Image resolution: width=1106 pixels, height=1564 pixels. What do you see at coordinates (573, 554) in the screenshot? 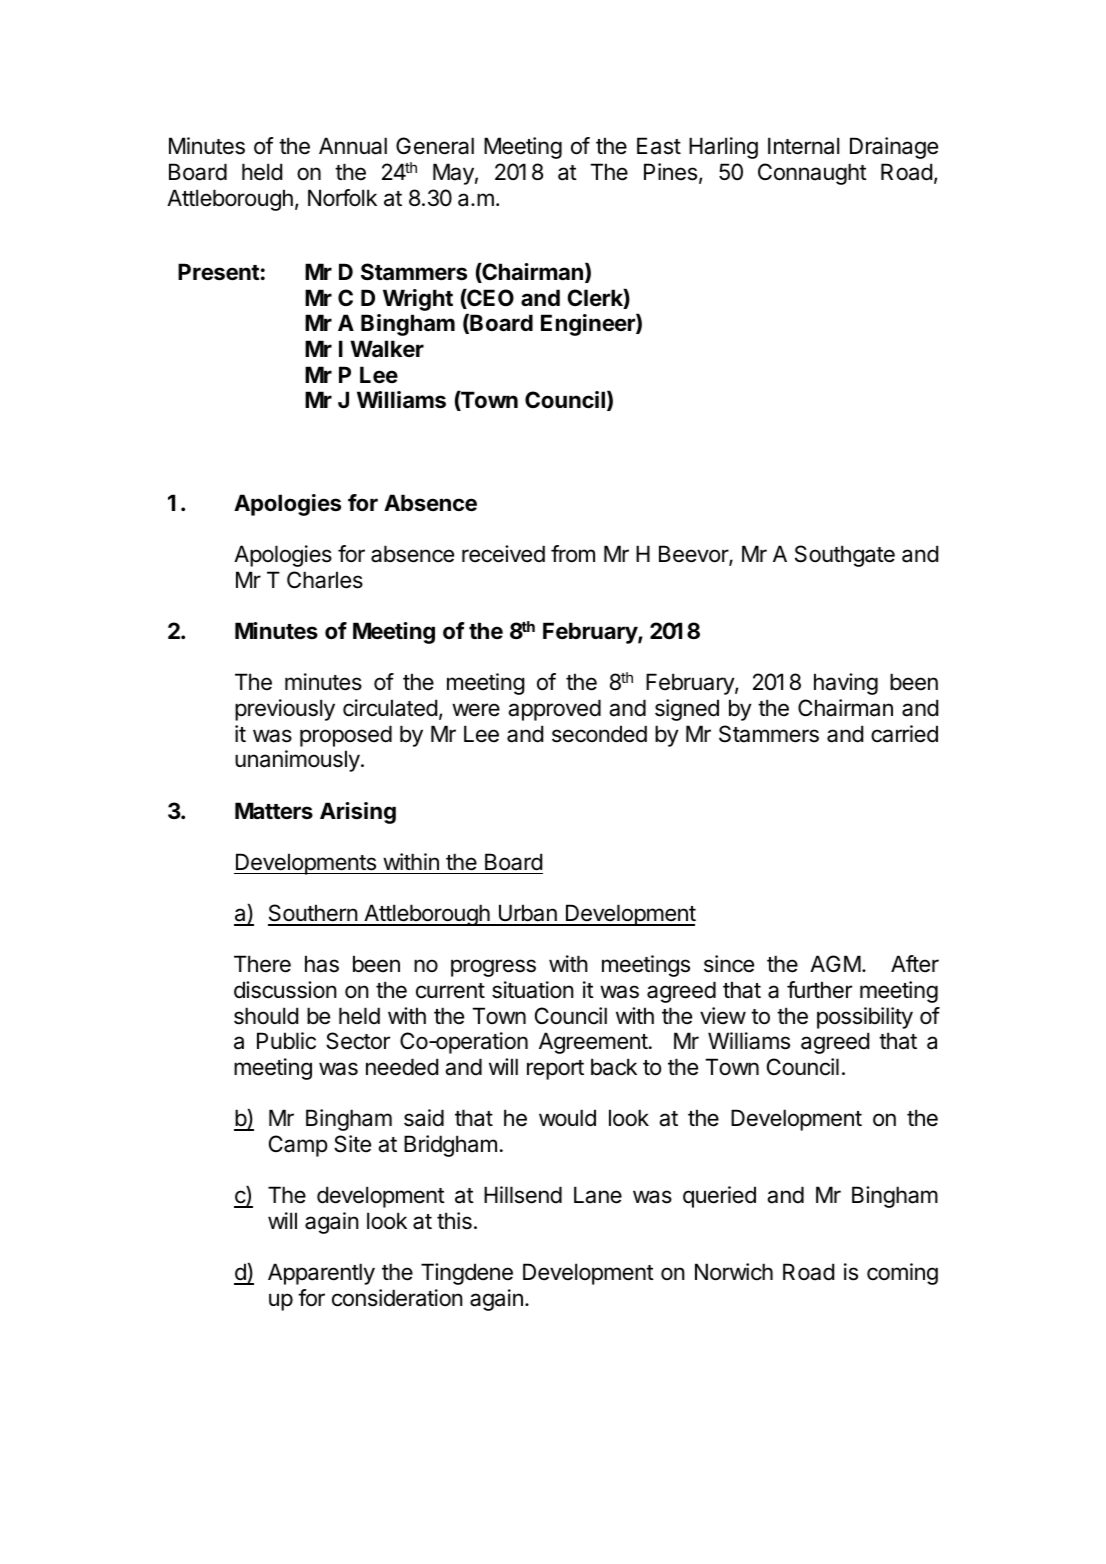
I see `from` at bounding box center [573, 554].
